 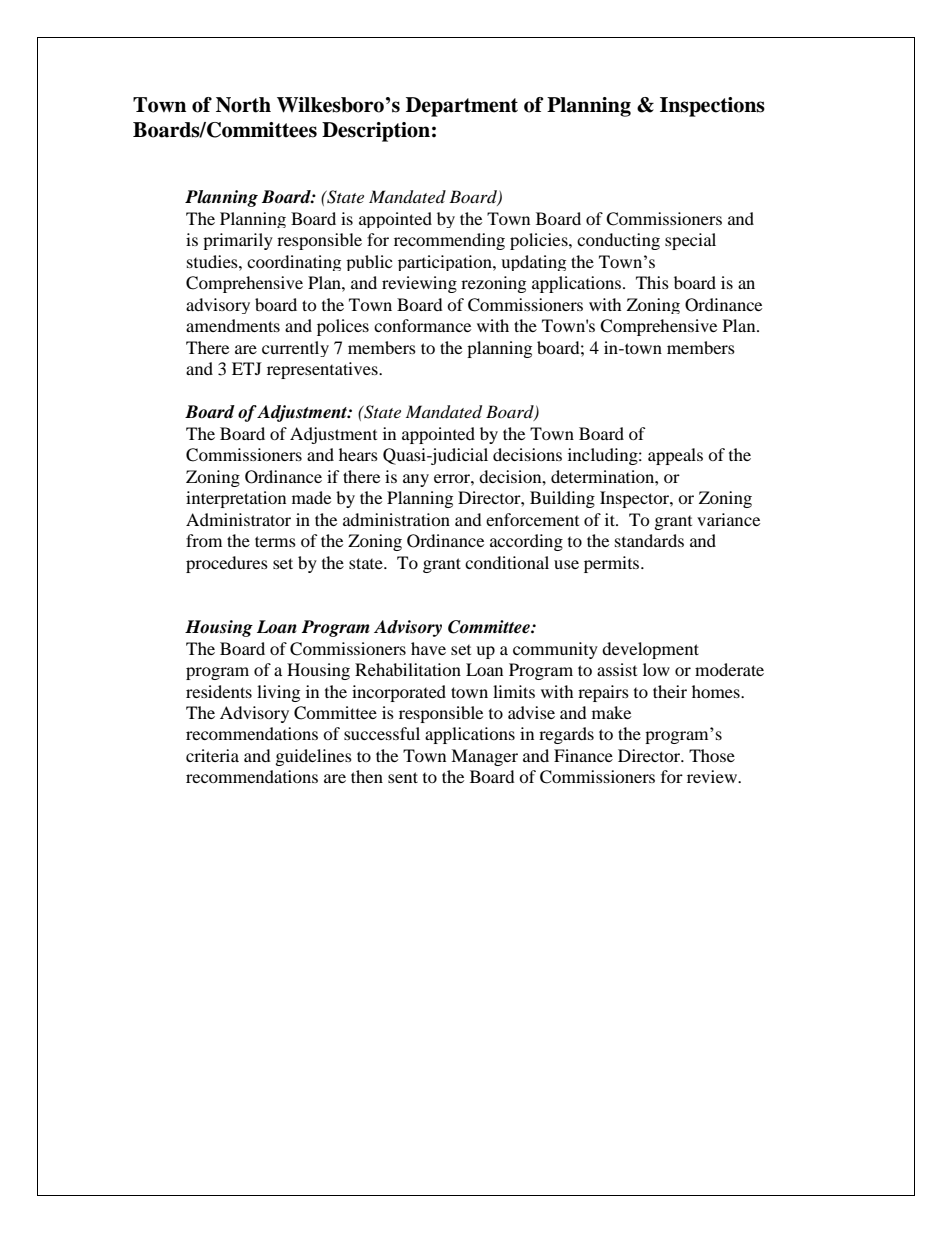 What do you see at coordinates (484, 757) in the screenshot?
I see `Manager` at bounding box center [484, 757].
